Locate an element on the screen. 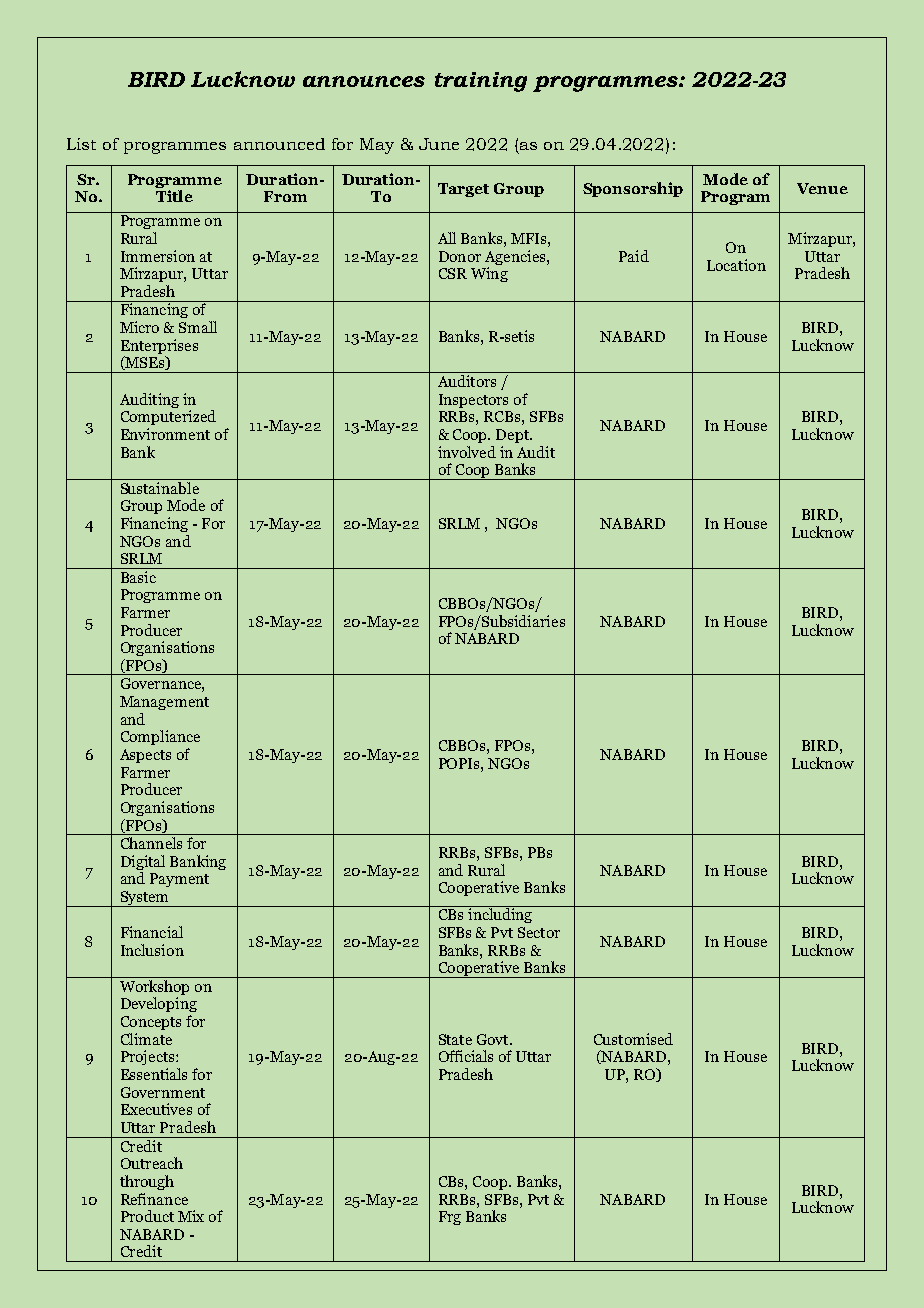 This screenshot has height=1308, width=924. including is located at coordinates (500, 914).
